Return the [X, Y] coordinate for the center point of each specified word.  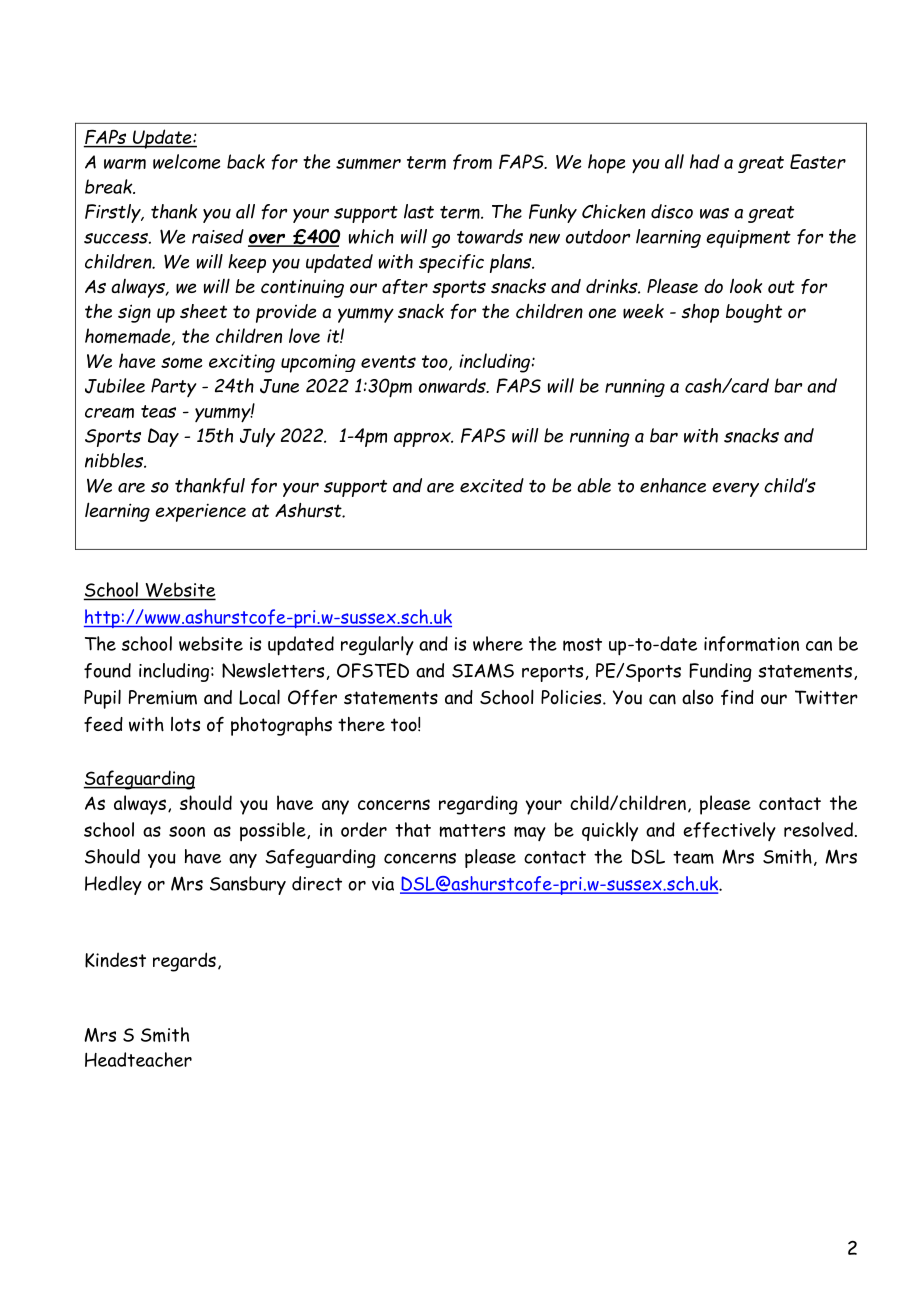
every [735, 490]
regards [184, 962]
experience [200, 512]
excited [492, 485]
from [472, 162]
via [383, 884]
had [705, 161]
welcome [186, 161]
